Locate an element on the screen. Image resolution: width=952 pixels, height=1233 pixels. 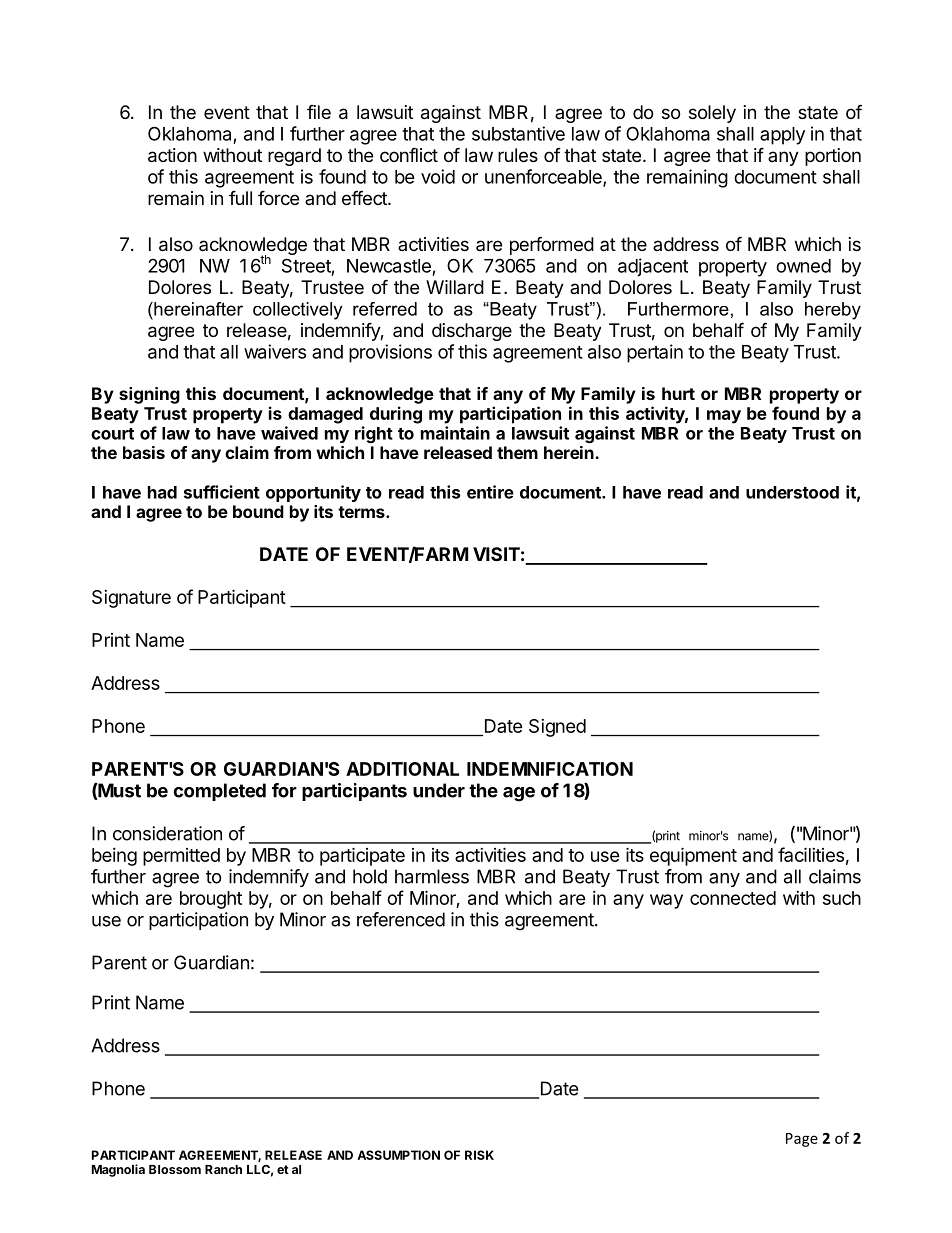
may is located at coordinates (724, 417).
